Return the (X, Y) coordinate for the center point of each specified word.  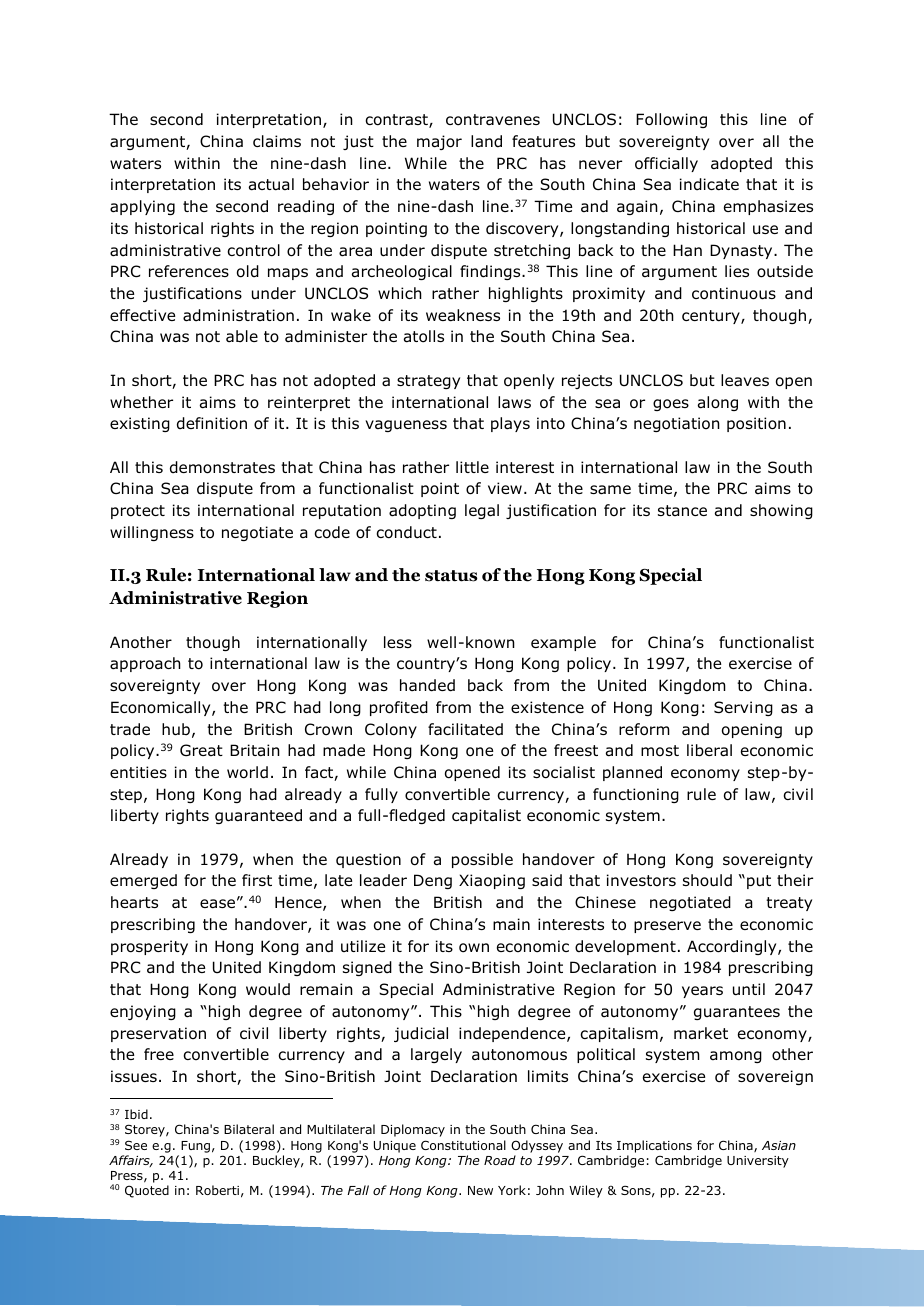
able (242, 336)
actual (271, 184)
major (439, 142)
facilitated (465, 729)
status (451, 576)
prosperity (149, 947)
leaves (745, 380)
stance (682, 510)
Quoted (147, 1191)
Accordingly (733, 947)
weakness (463, 315)
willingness (152, 533)
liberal (709, 750)
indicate (709, 184)
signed (367, 968)
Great (201, 750)
